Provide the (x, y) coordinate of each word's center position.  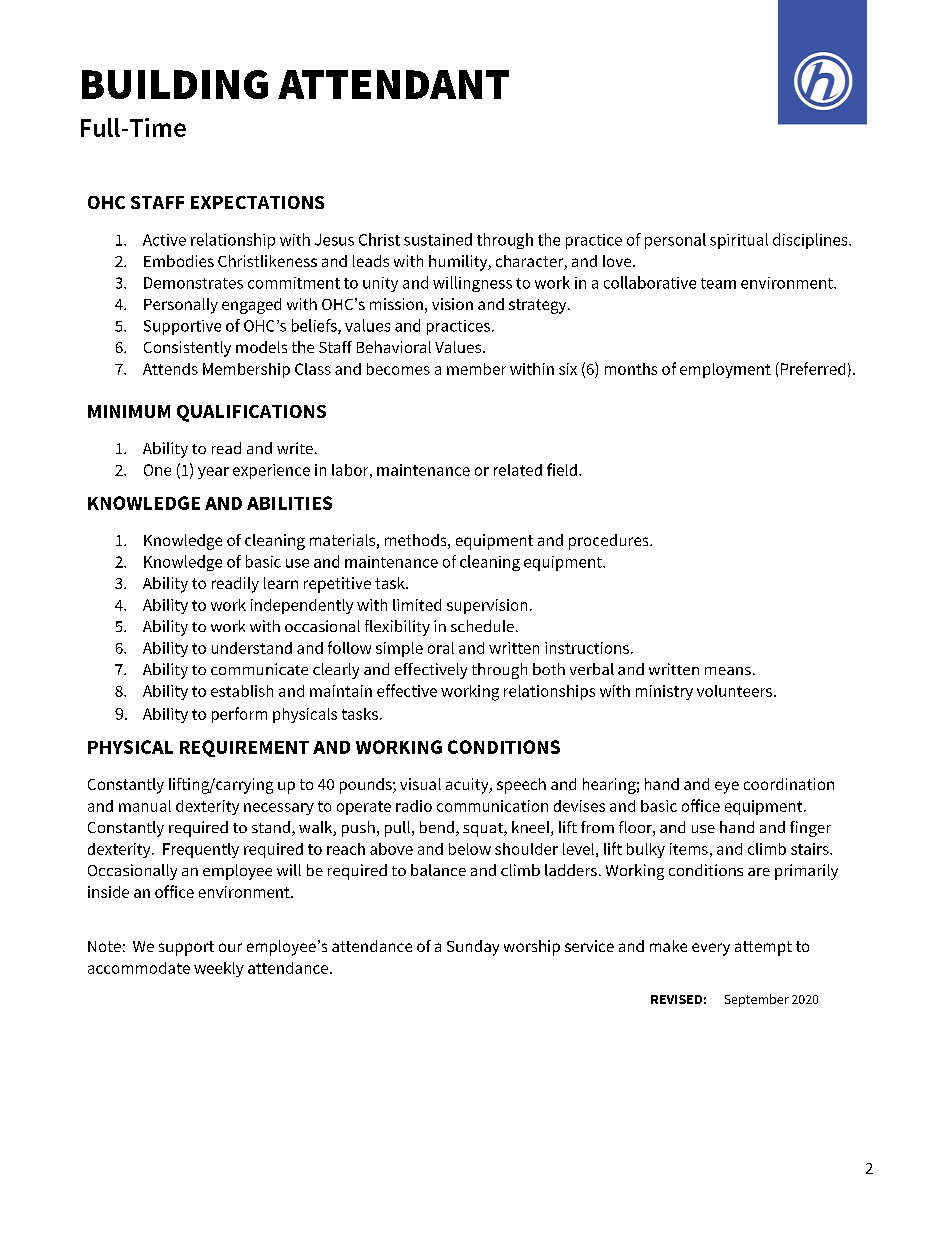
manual (145, 806)
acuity (468, 786)
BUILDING (175, 84)
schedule (482, 626)
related (518, 470)
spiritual (739, 241)
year (213, 473)
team (718, 283)
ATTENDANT (393, 84)
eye (727, 787)
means (728, 671)
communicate (259, 669)
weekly (219, 969)
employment (725, 370)
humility (459, 263)
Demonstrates (193, 283)
